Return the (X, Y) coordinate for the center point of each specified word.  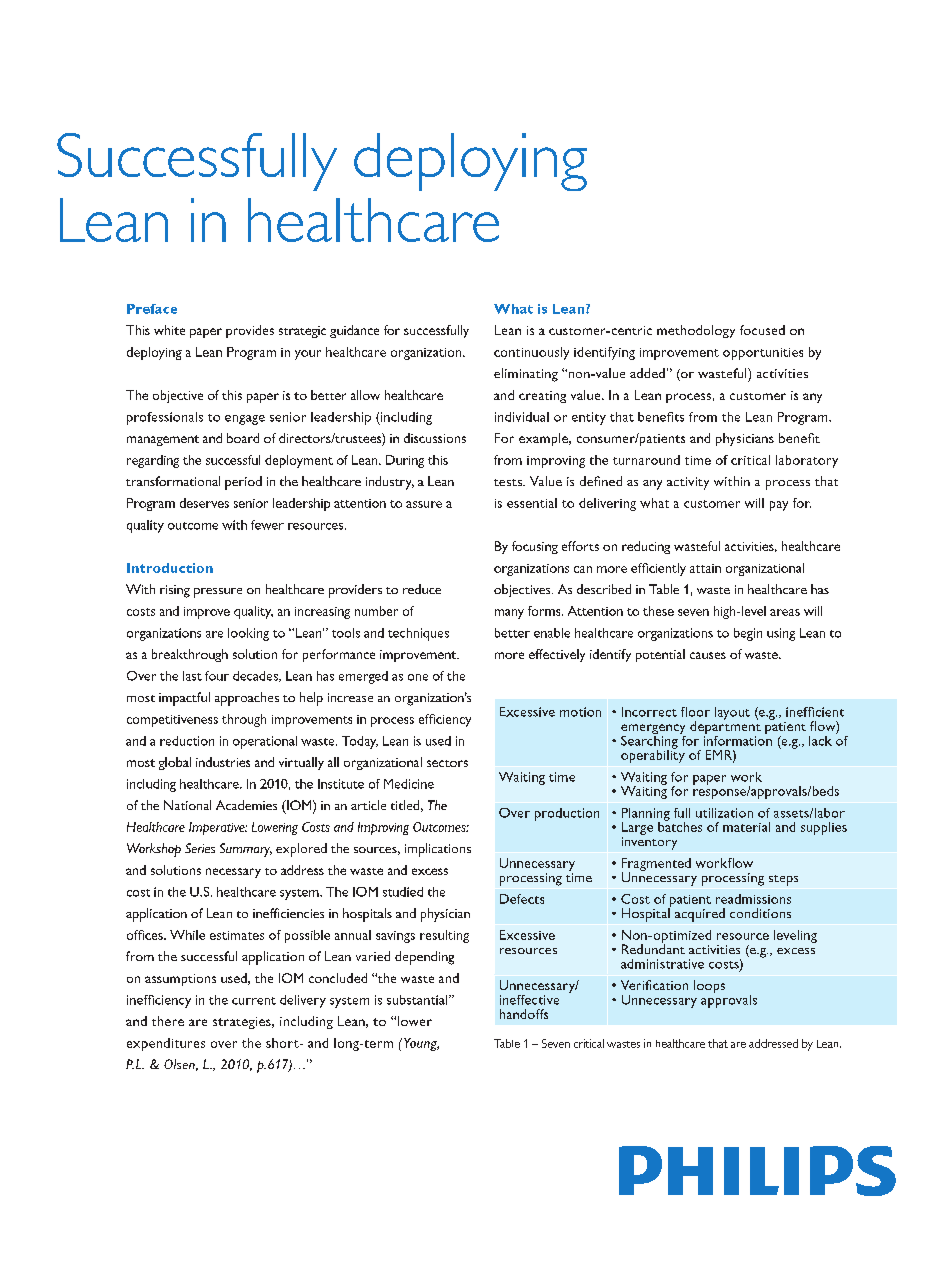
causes (708, 655)
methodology (696, 331)
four (217, 676)
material (746, 827)
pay (779, 506)
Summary (246, 850)
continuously (531, 353)
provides (250, 331)
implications (438, 850)
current (254, 1001)
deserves (204, 503)
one (418, 677)
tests (509, 482)
